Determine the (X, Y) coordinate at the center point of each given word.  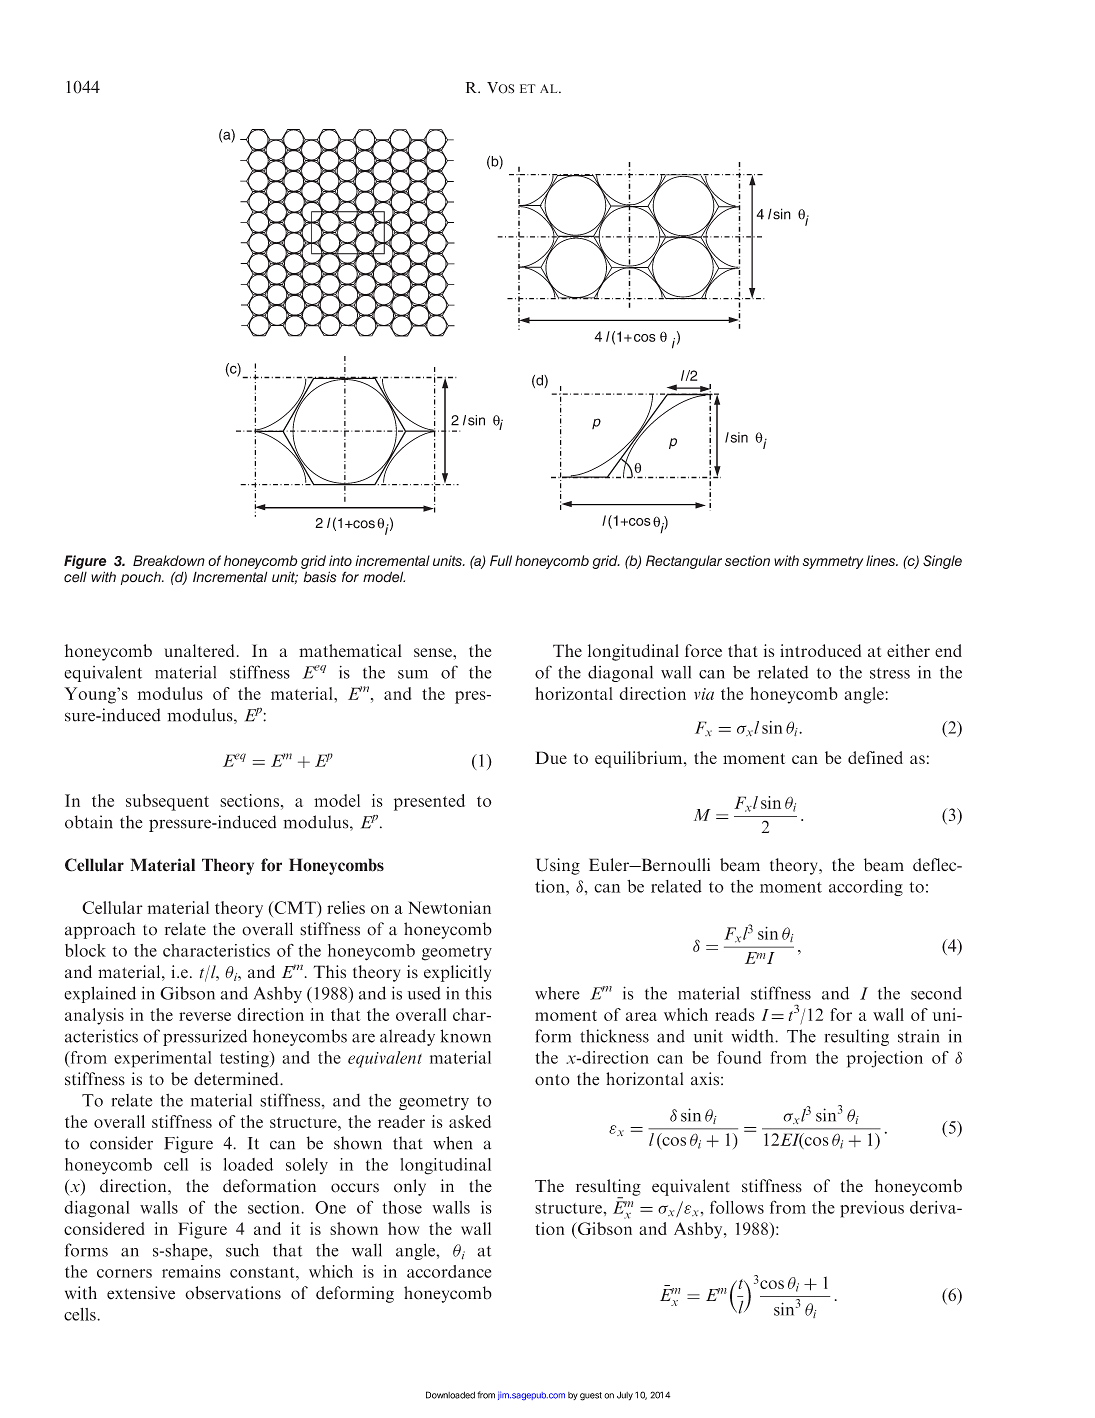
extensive (141, 1293)
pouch (142, 578)
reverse (205, 1016)
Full (501, 560)
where (557, 993)
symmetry (833, 562)
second (936, 993)
